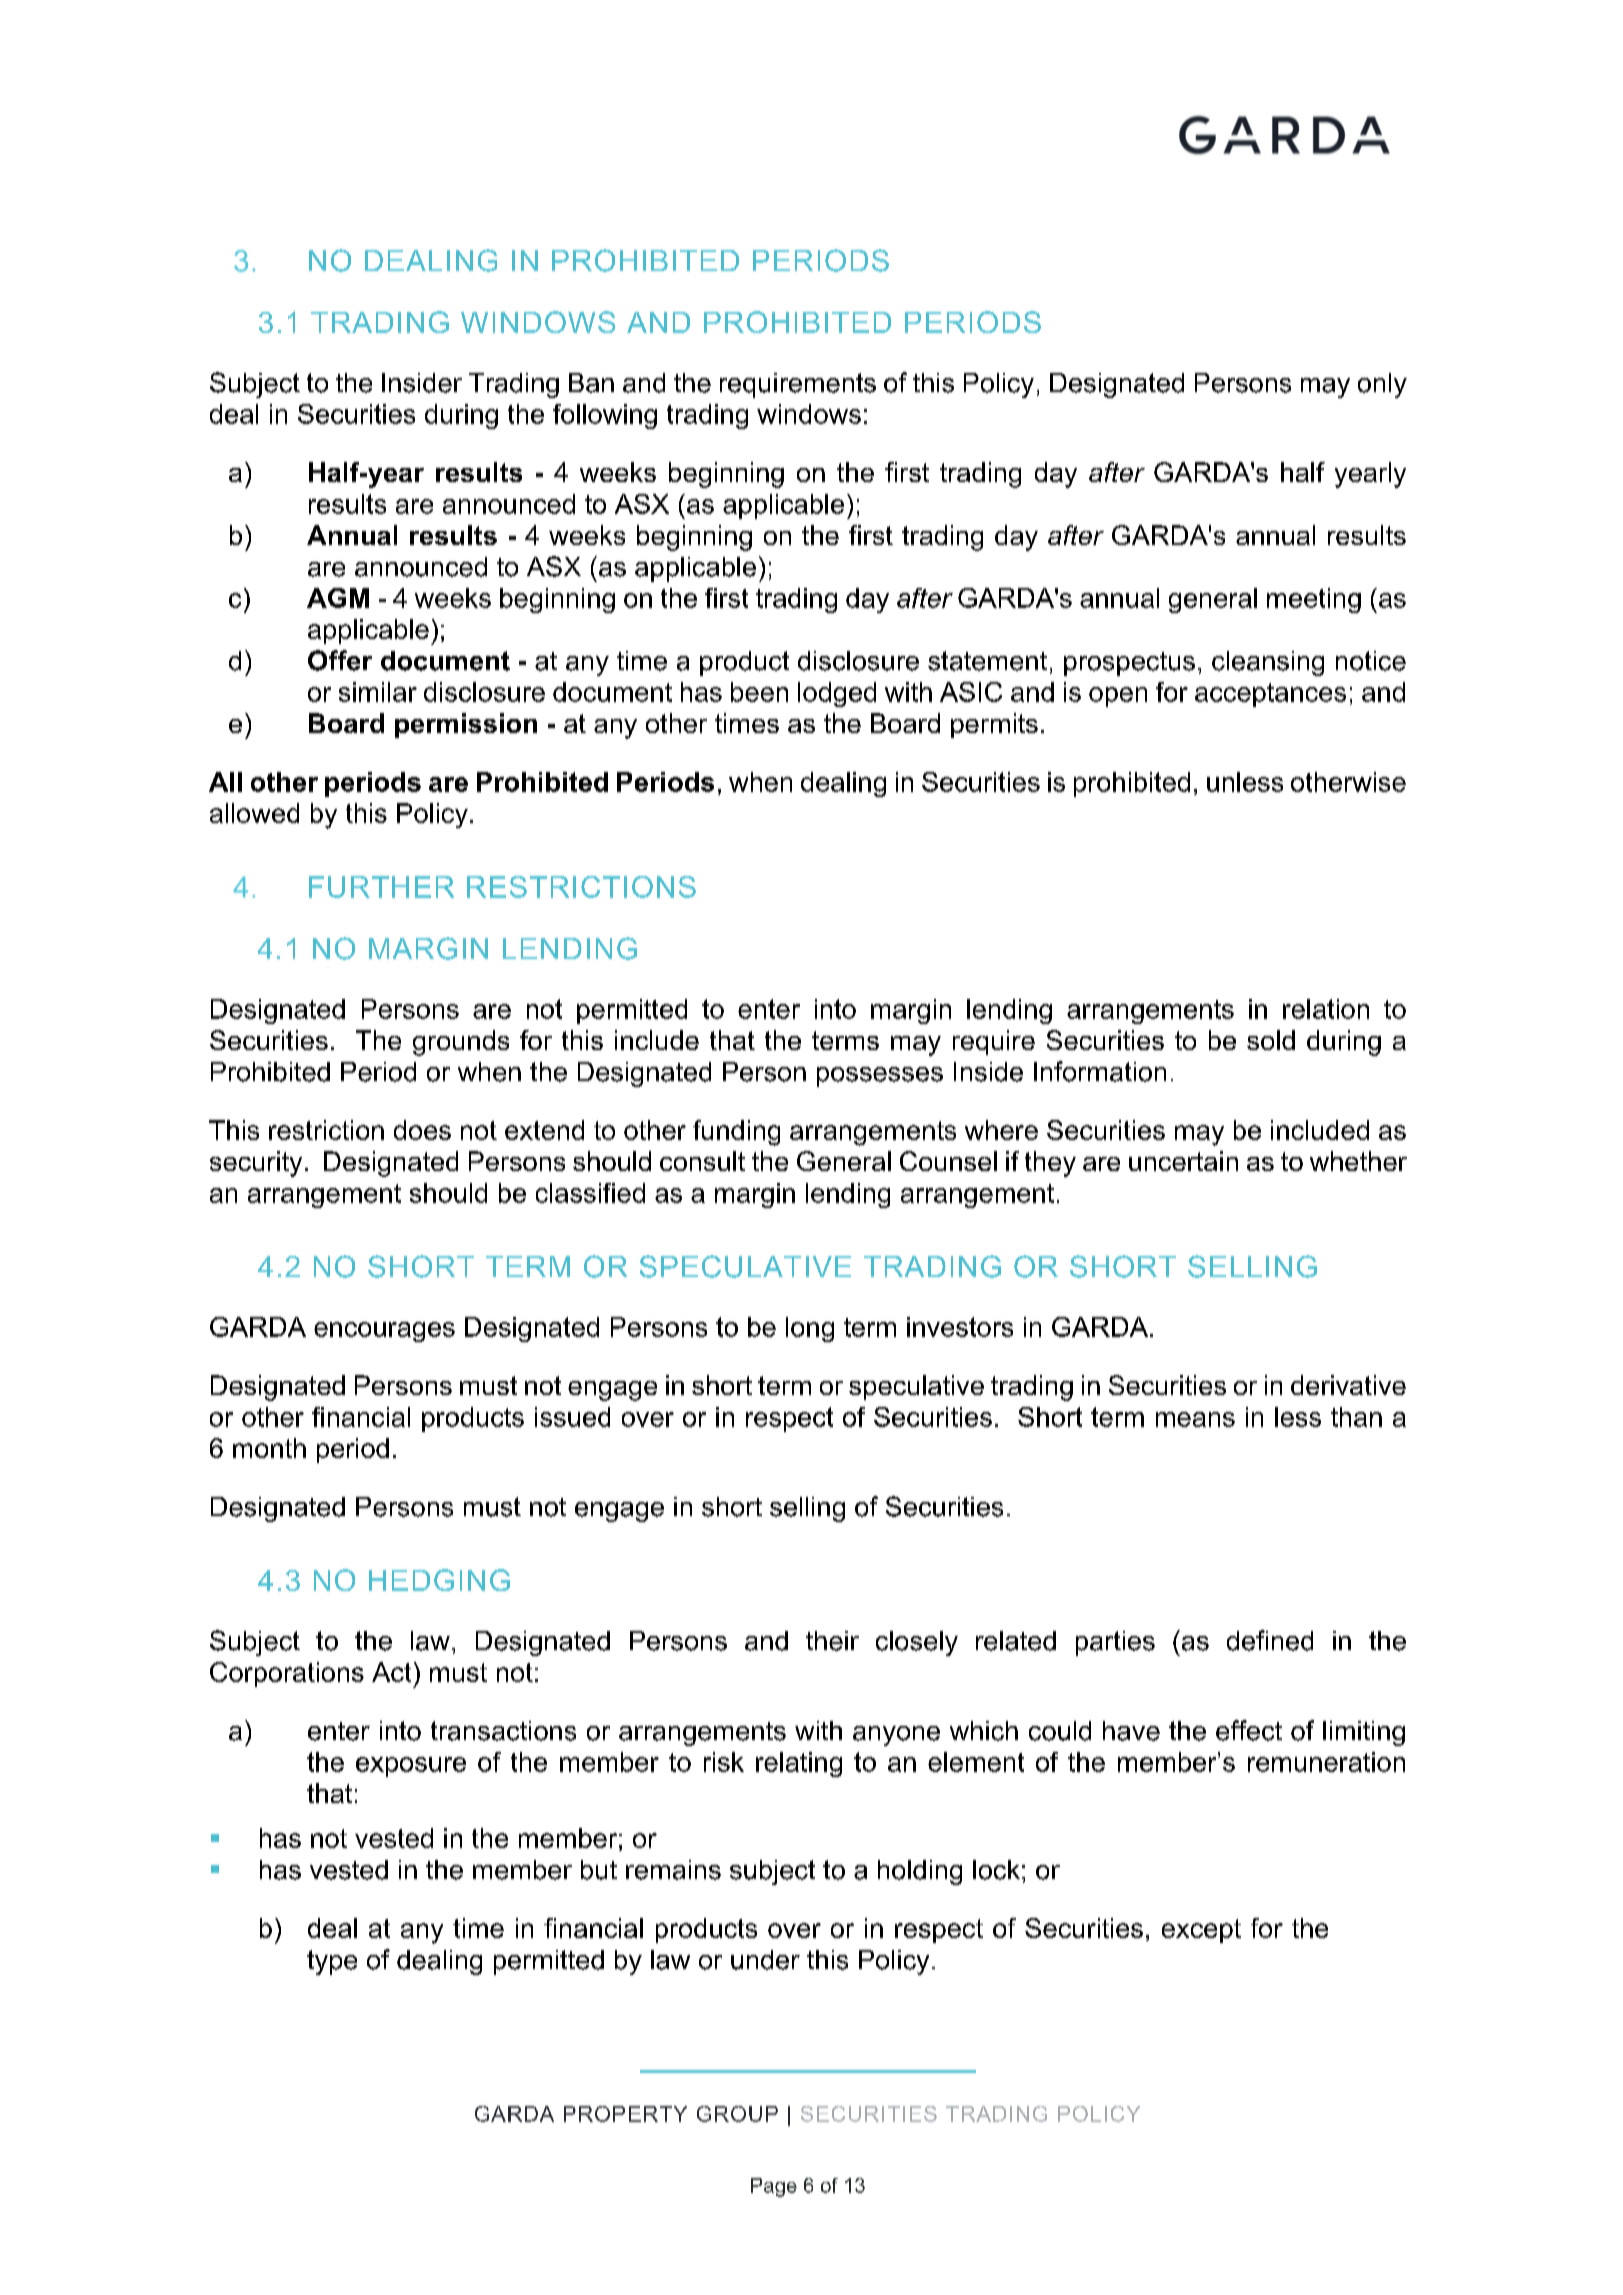 This screenshot has height=2295, width=1623. I want to click on their, so click(832, 1641).
